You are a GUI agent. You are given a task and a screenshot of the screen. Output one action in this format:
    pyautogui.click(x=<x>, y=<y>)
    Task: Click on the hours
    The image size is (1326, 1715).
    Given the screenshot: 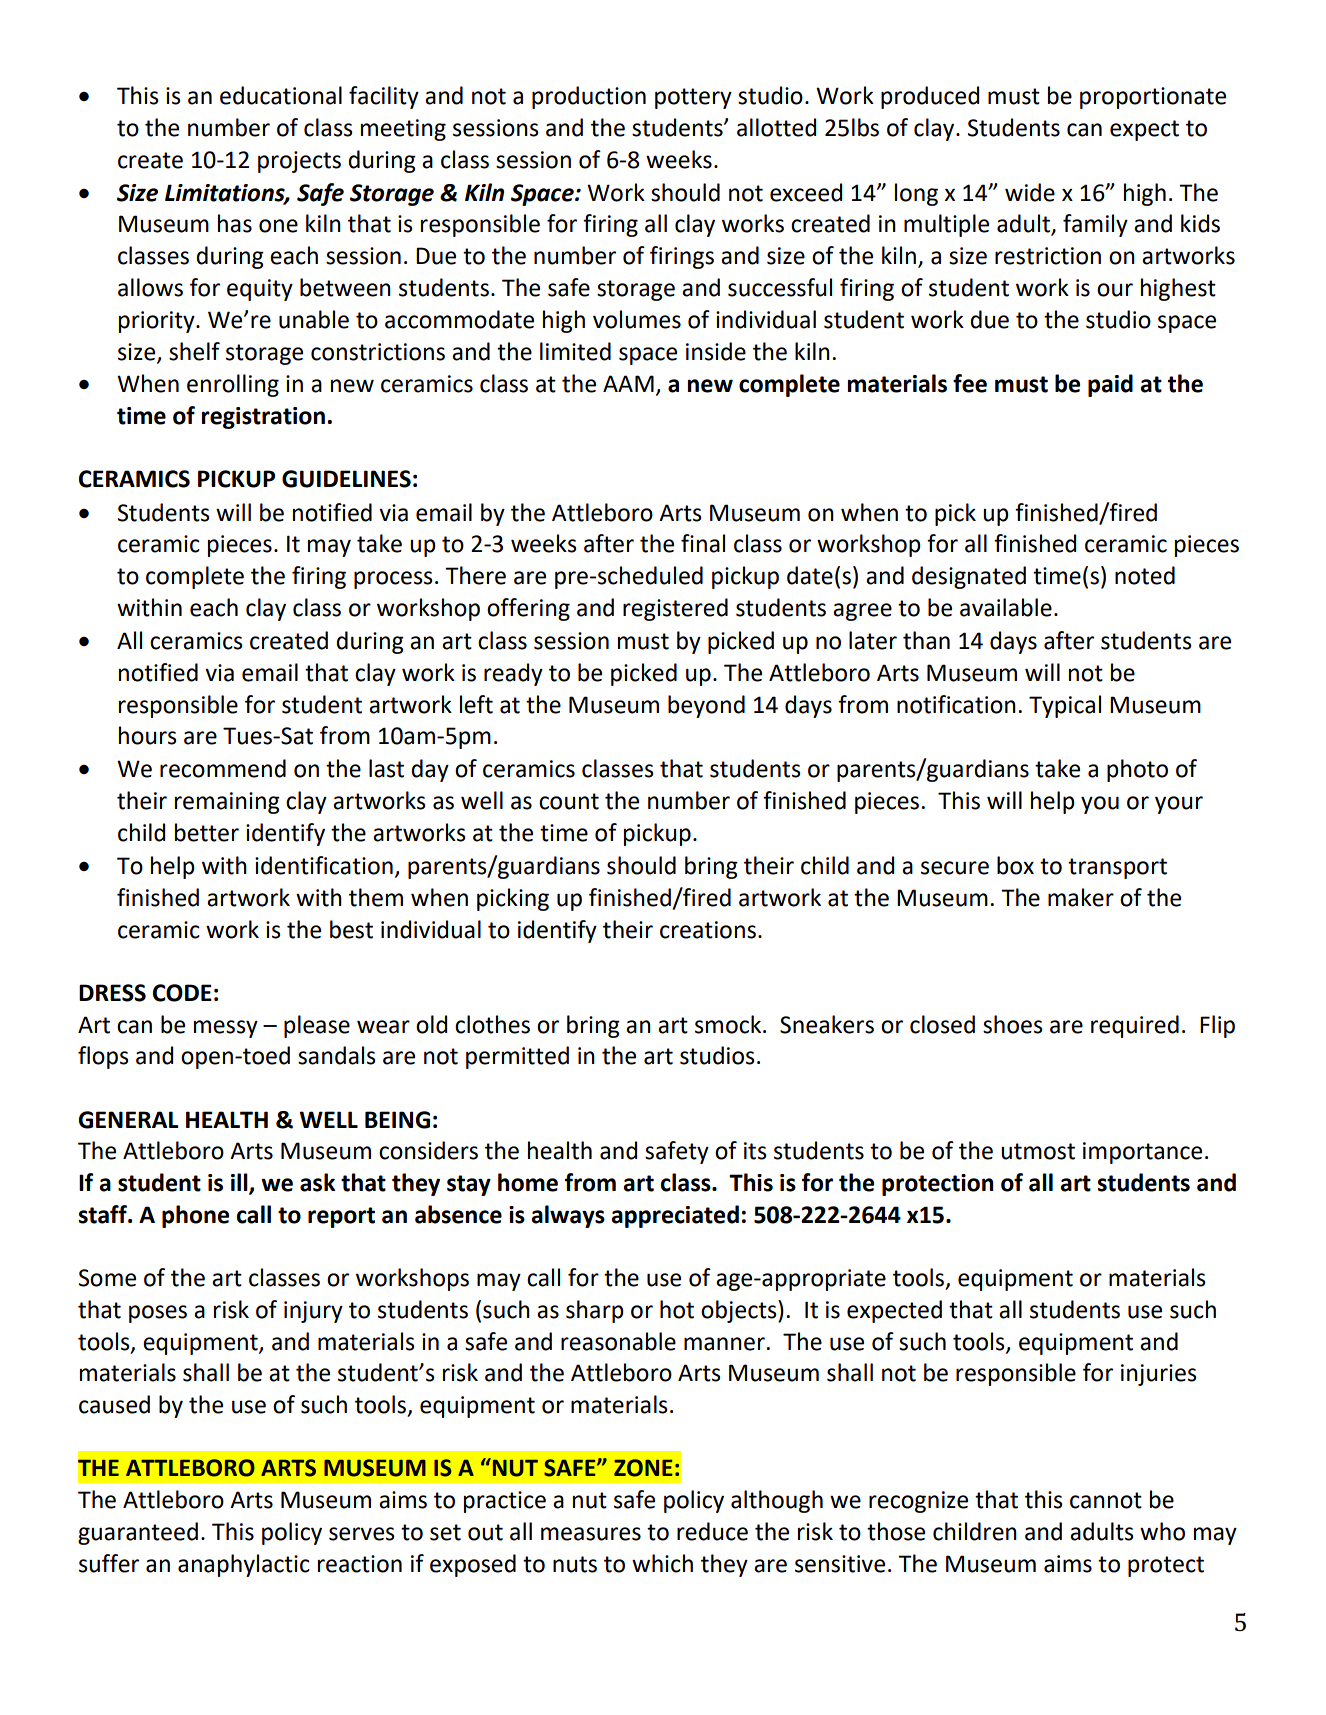 What is the action you would take?
    pyautogui.click(x=148, y=735)
